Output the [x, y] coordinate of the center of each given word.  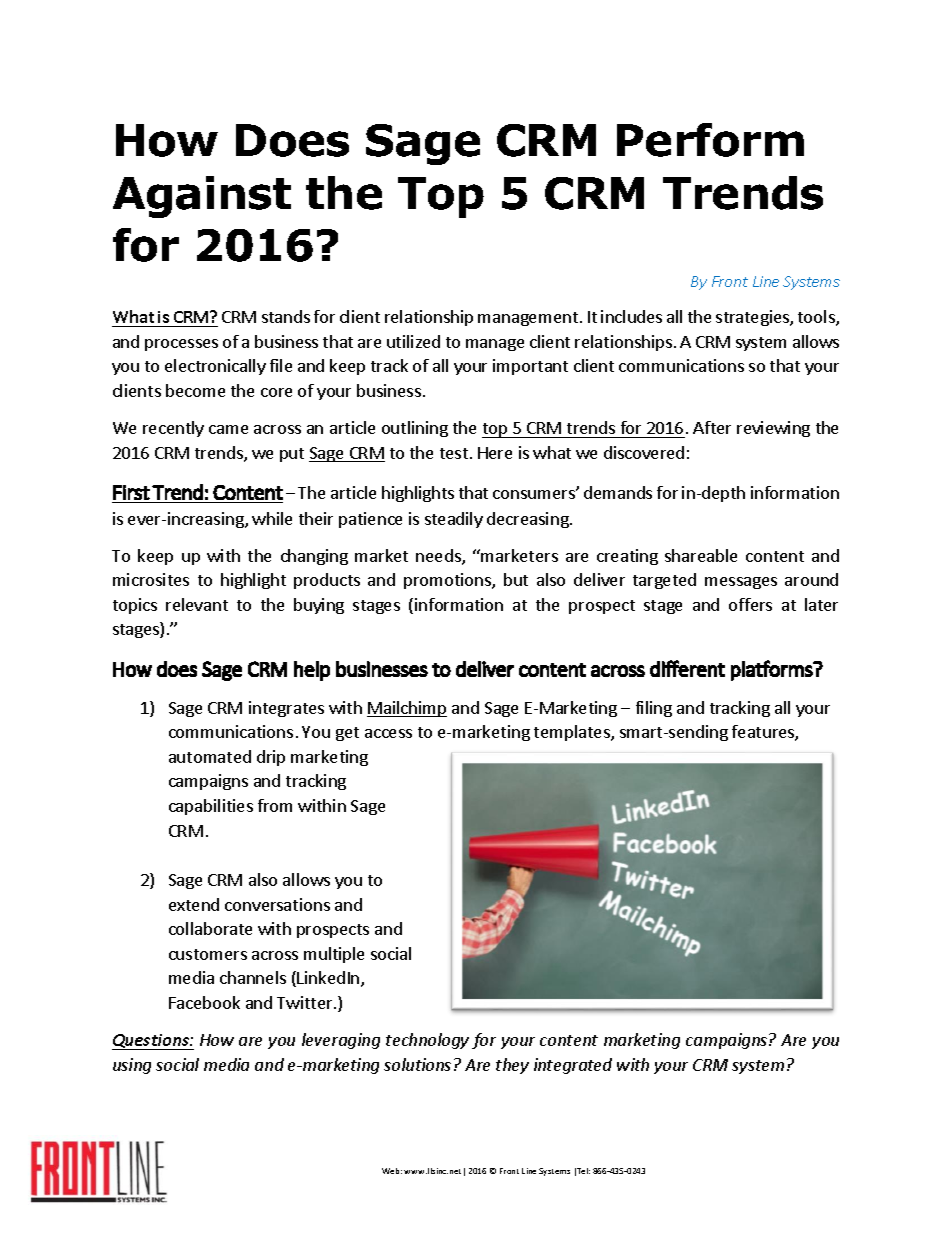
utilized [413, 341]
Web [392, 1171]
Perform [710, 140]
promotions [448, 581]
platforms [772, 670]
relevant [197, 604]
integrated [573, 1066]
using [132, 1066]
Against [202, 197]
